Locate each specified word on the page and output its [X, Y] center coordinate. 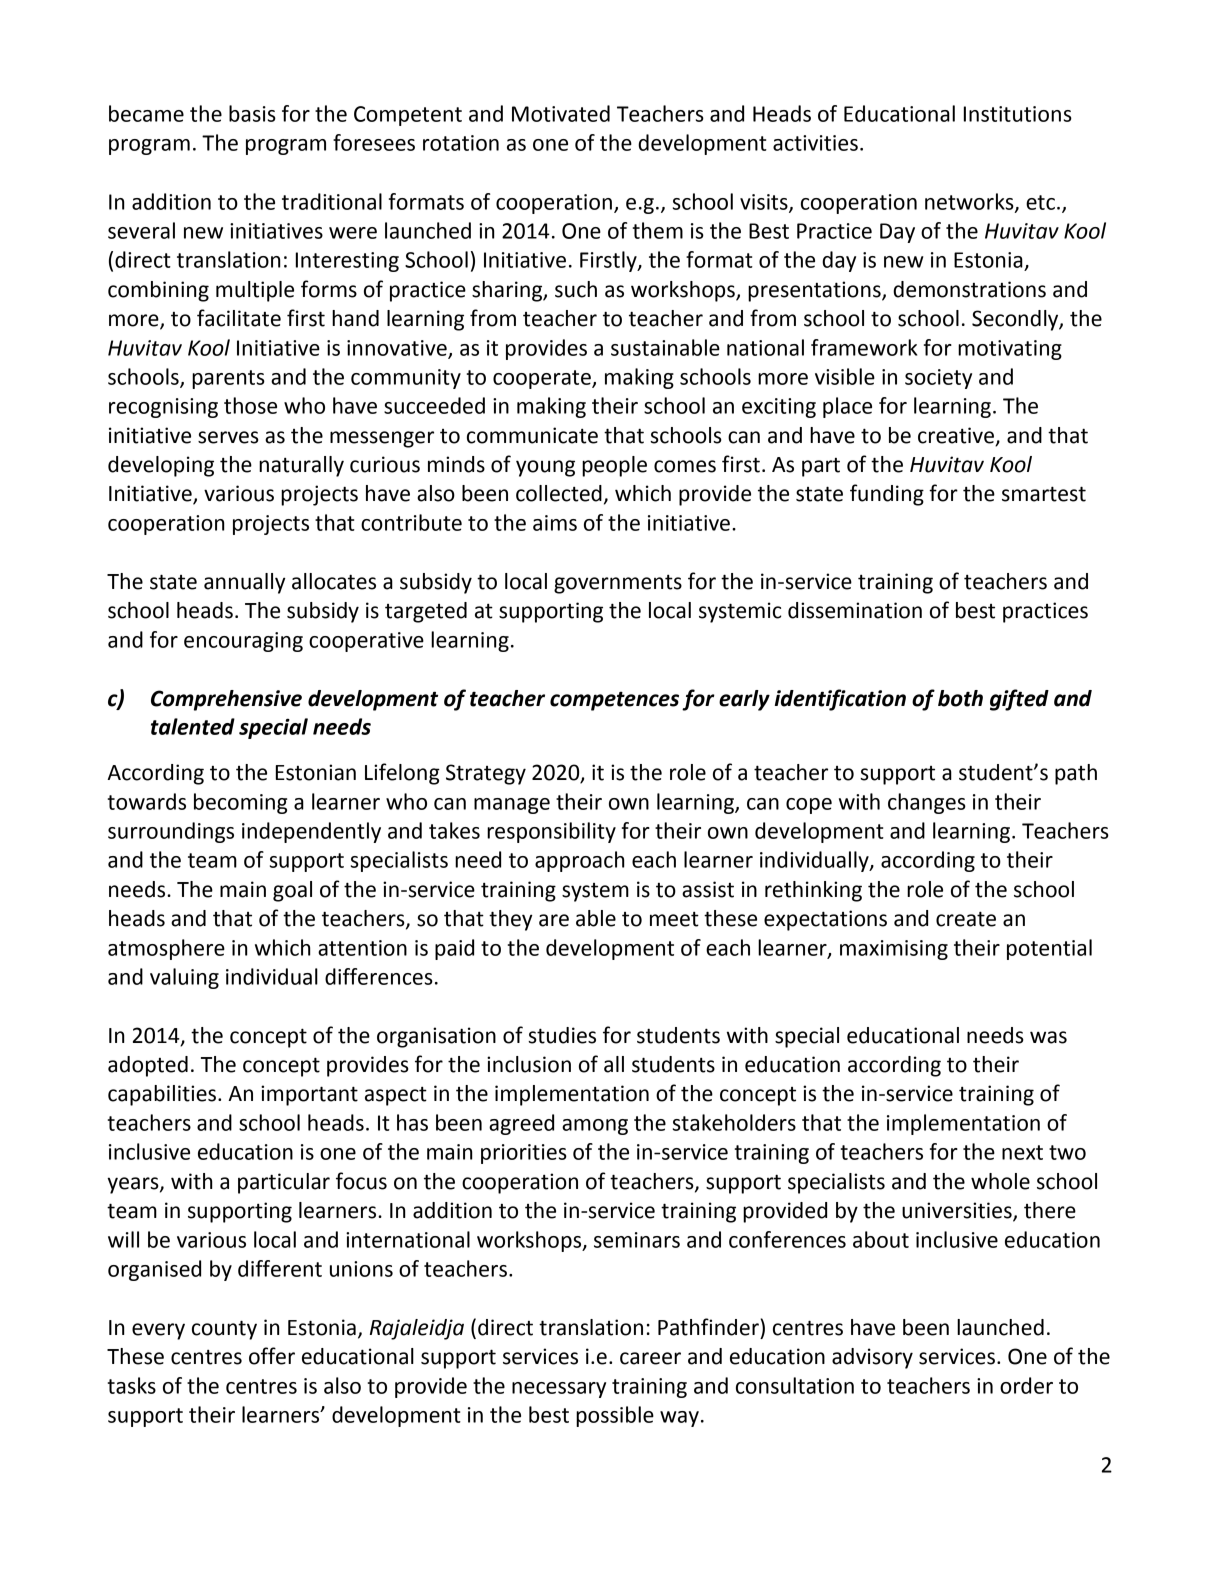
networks [970, 202]
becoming [240, 803]
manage [512, 806]
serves [228, 437]
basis [252, 113]
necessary [559, 1390]
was [1048, 1037]
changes [927, 803]
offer [272, 1356]
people [614, 466]
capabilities [163, 1095]
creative [956, 435]
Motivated [561, 113]
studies [562, 1035]
